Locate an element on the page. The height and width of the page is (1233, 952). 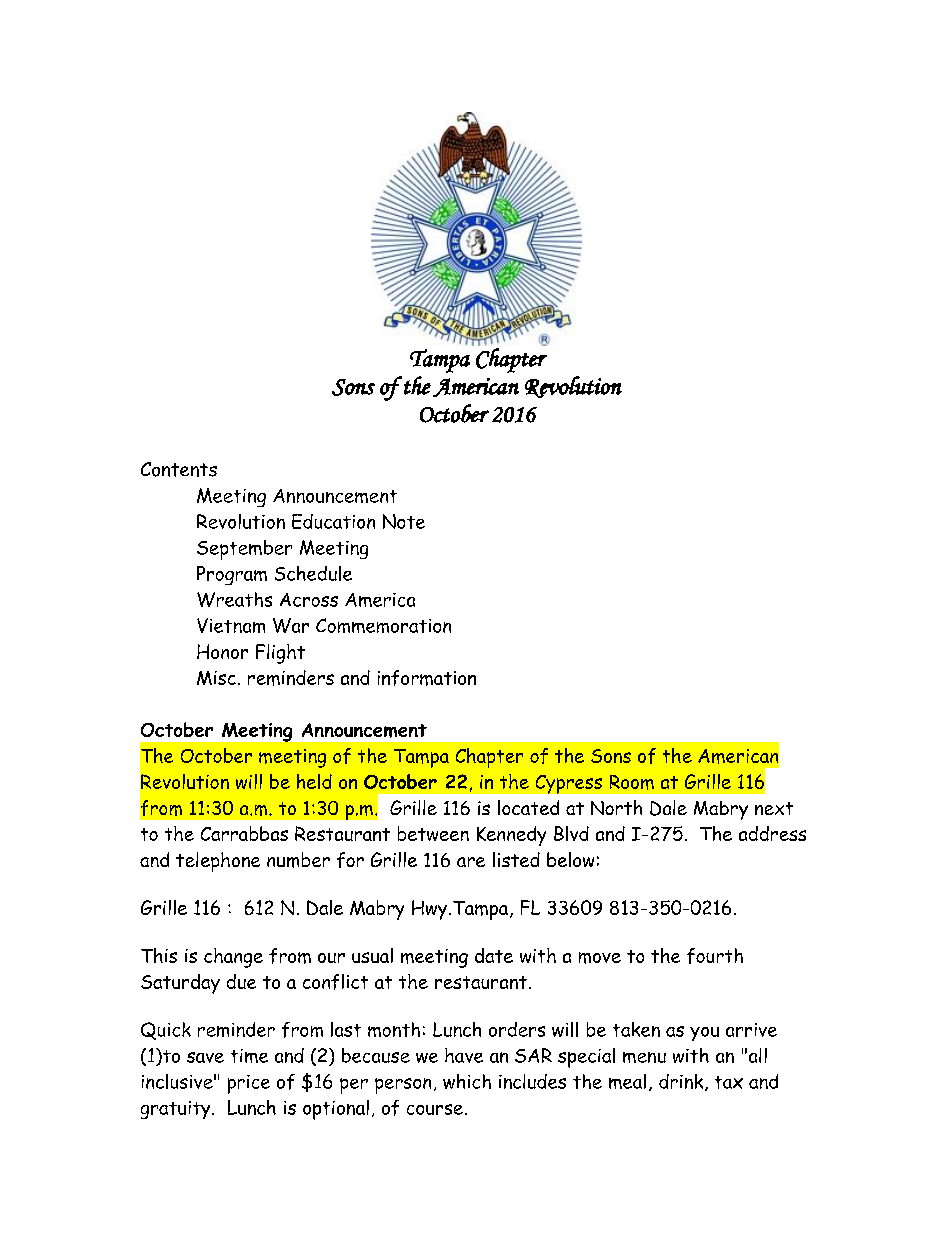
Room is located at coordinates (632, 782).
